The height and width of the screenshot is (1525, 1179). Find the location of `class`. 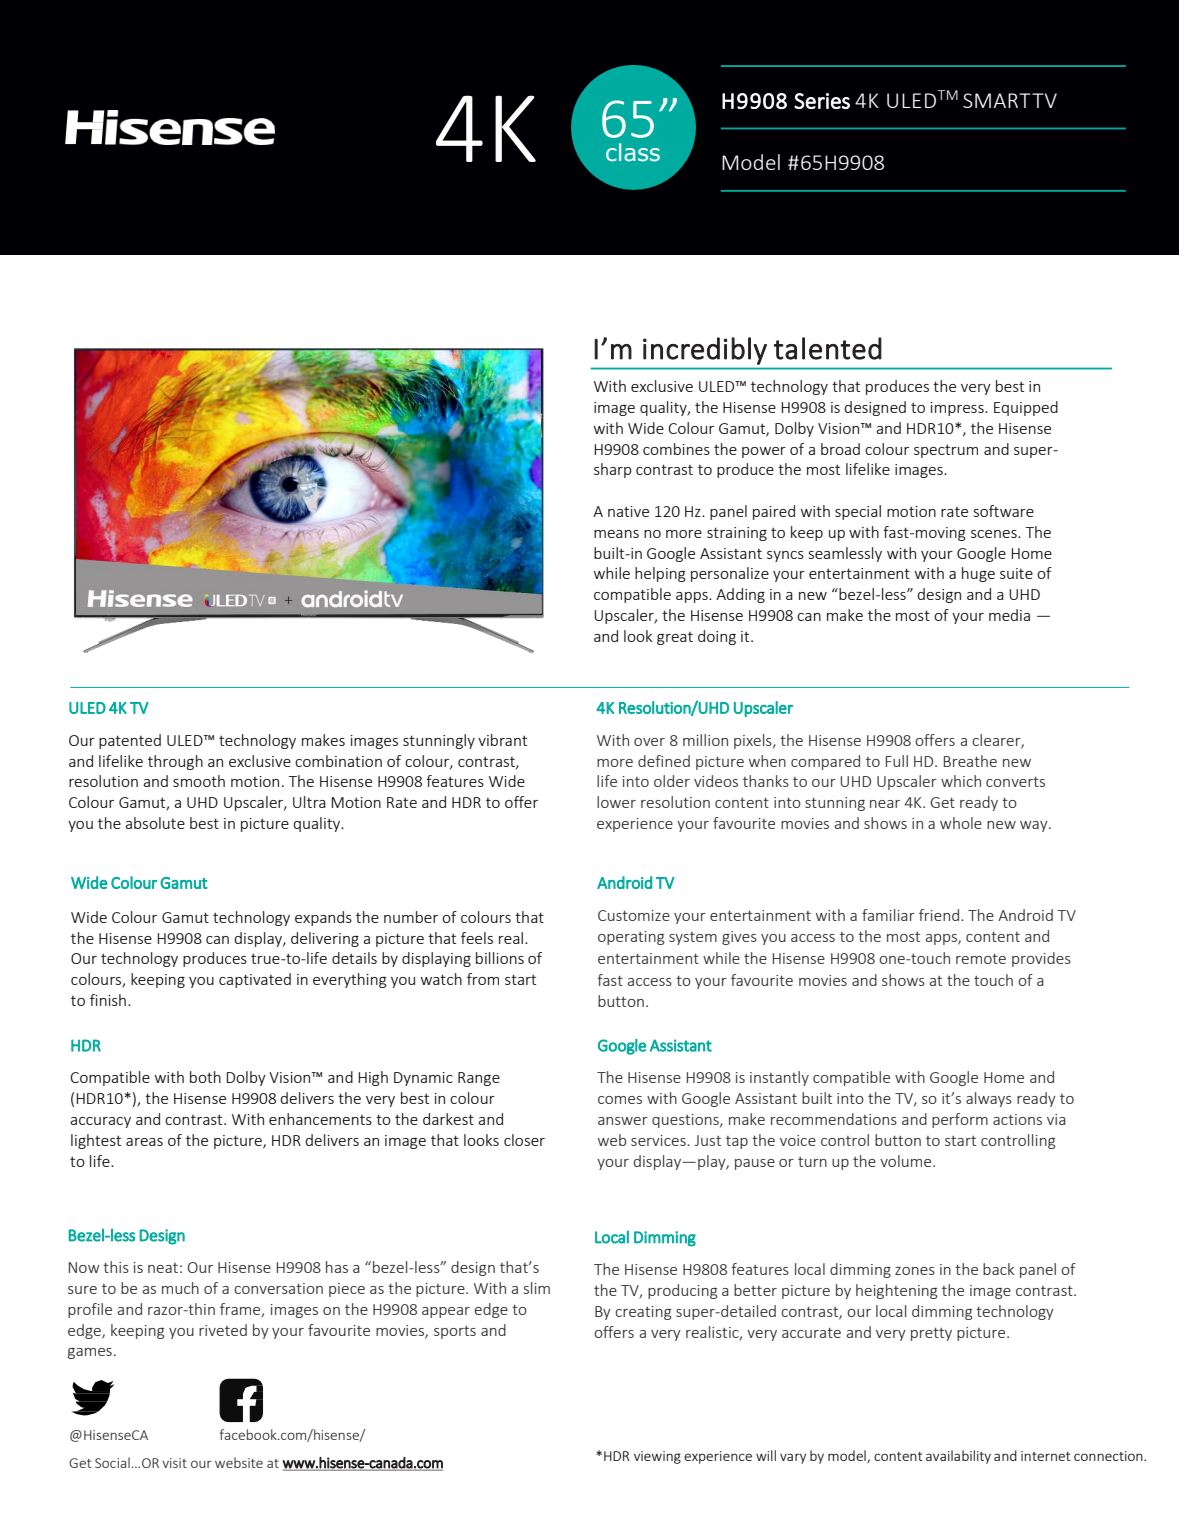

class is located at coordinates (633, 152).
